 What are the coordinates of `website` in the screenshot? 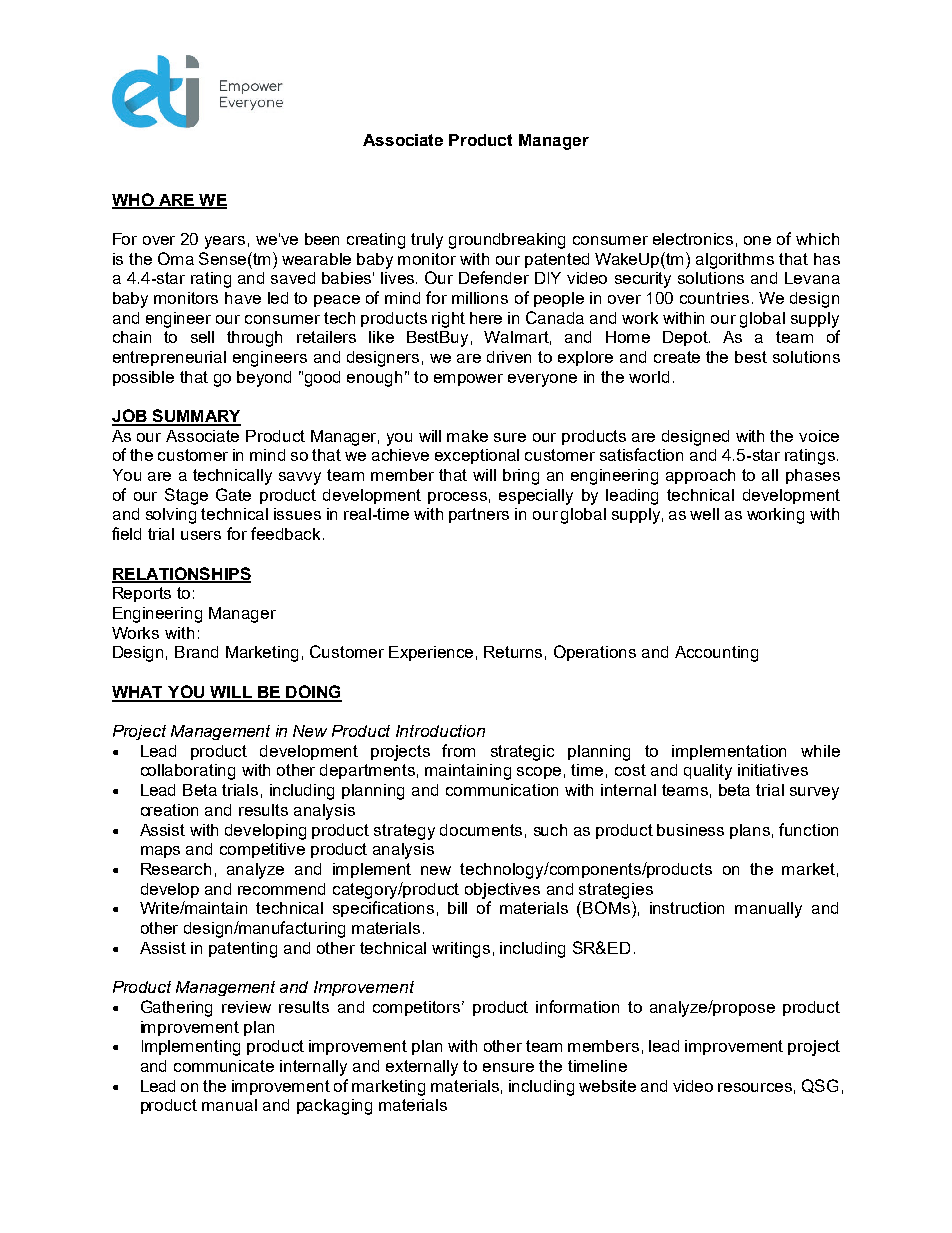 It's located at (607, 1086).
